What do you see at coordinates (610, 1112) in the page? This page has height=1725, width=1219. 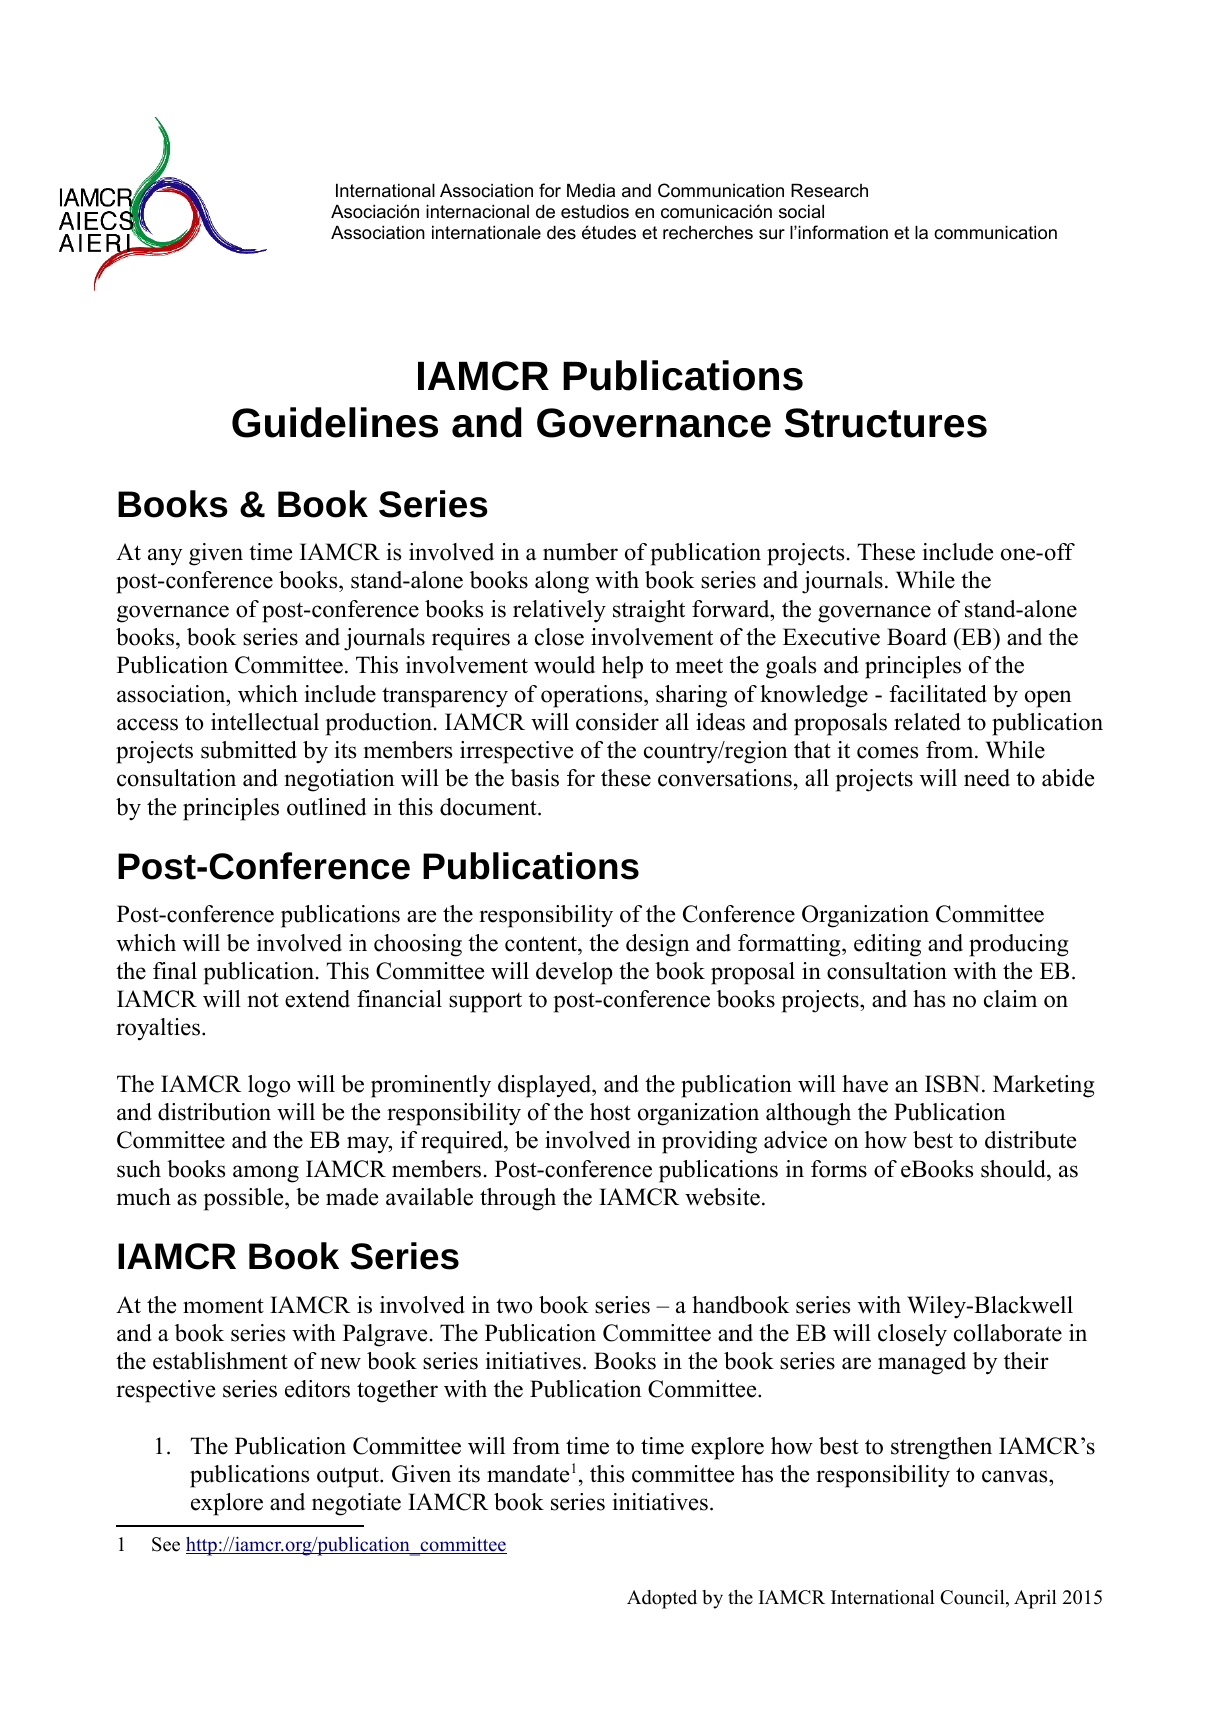 I see `host` at bounding box center [610, 1112].
